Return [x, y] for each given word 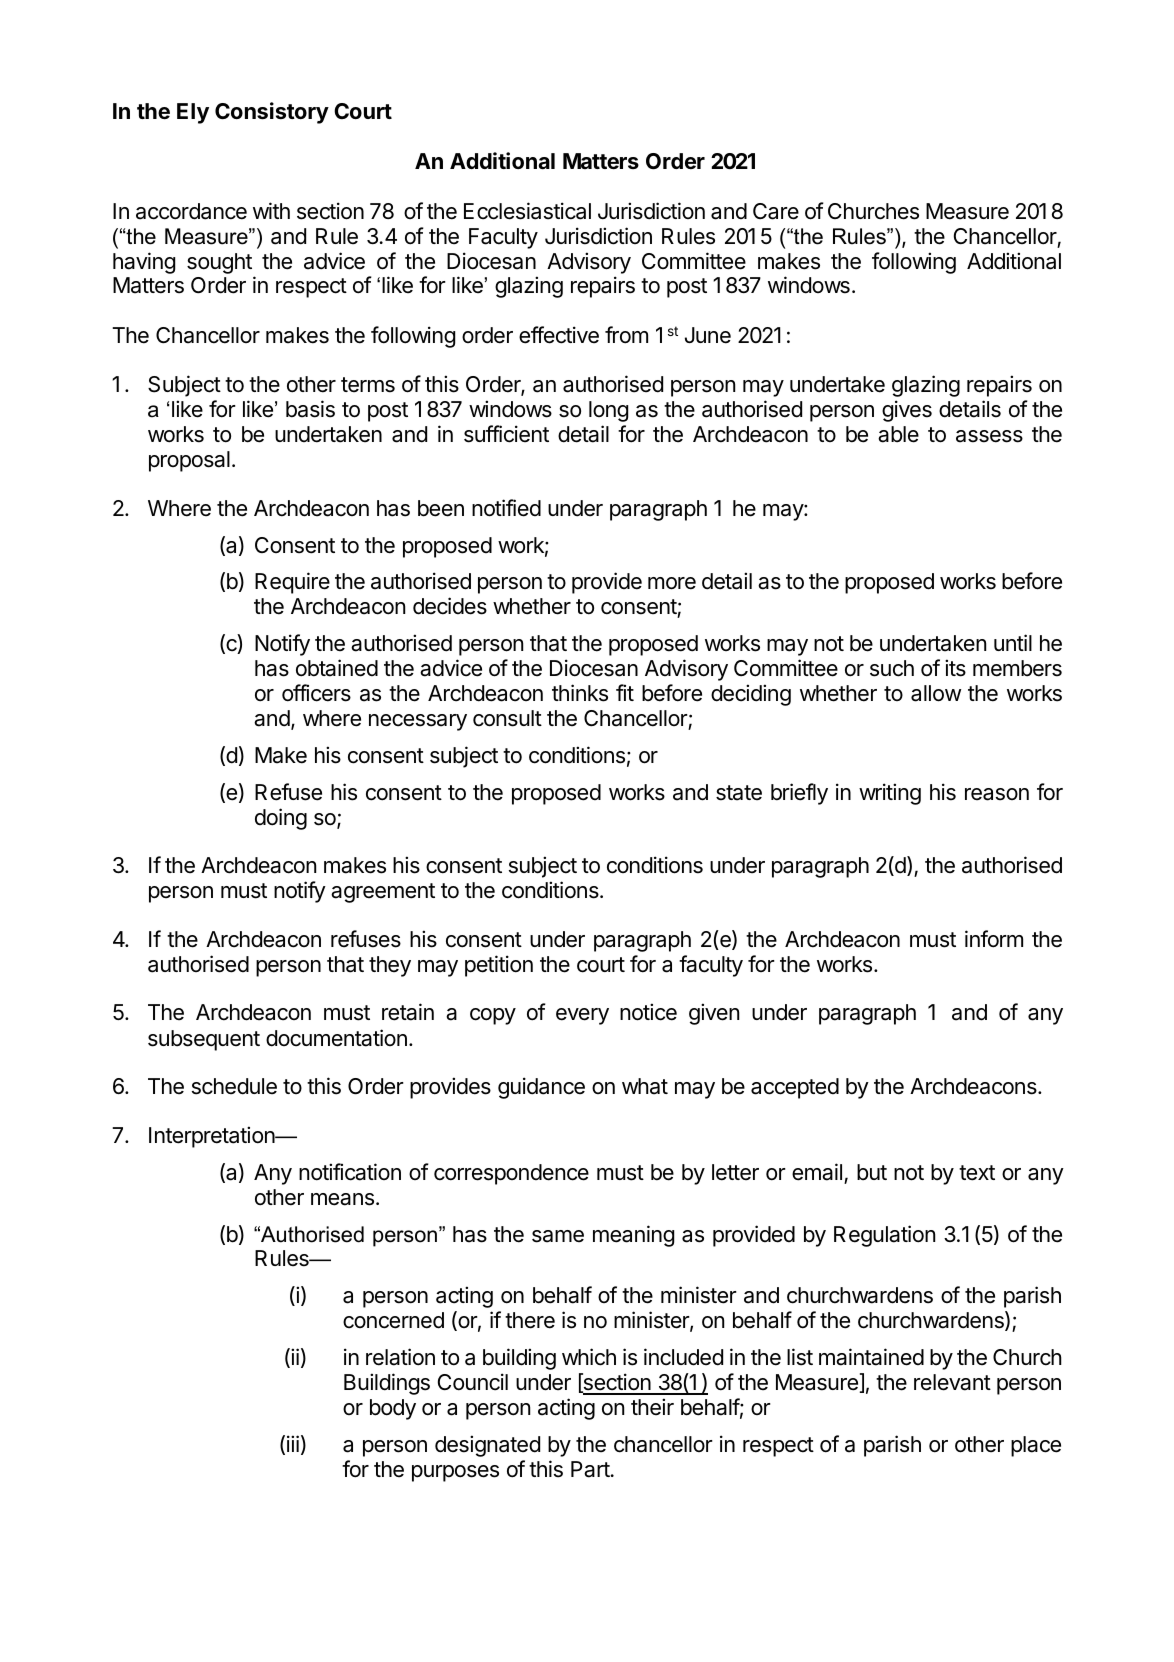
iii [293, 1443]
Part [590, 1469]
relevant [952, 1382]
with [271, 210]
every [582, 1016]
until [1013, 642]
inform [994, 939]
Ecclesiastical [527, 211]
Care [776, 211]
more [672, 583]
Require [292, 583]
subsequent [204, 1040]
